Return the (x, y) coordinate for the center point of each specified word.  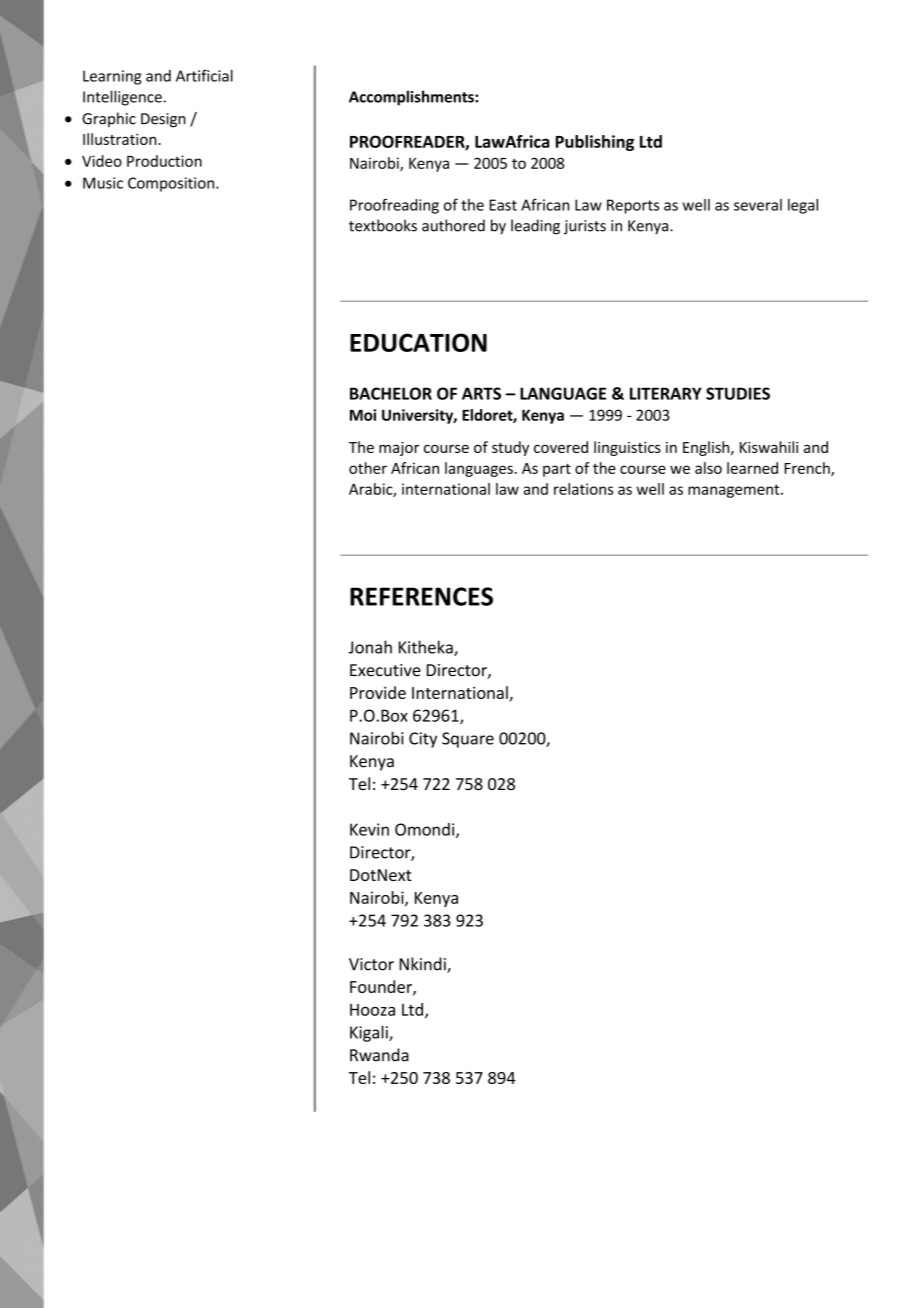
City (423, 740)
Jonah (370, 647)
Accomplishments (412, 98)
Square (468, 740)
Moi (363, 415)
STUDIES (738, 393)
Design (163, 120)
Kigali (370, 1033)
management (735, 491)
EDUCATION (418, 342)
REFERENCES (421, 596)
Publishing (595, 143)
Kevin (369, 829)
